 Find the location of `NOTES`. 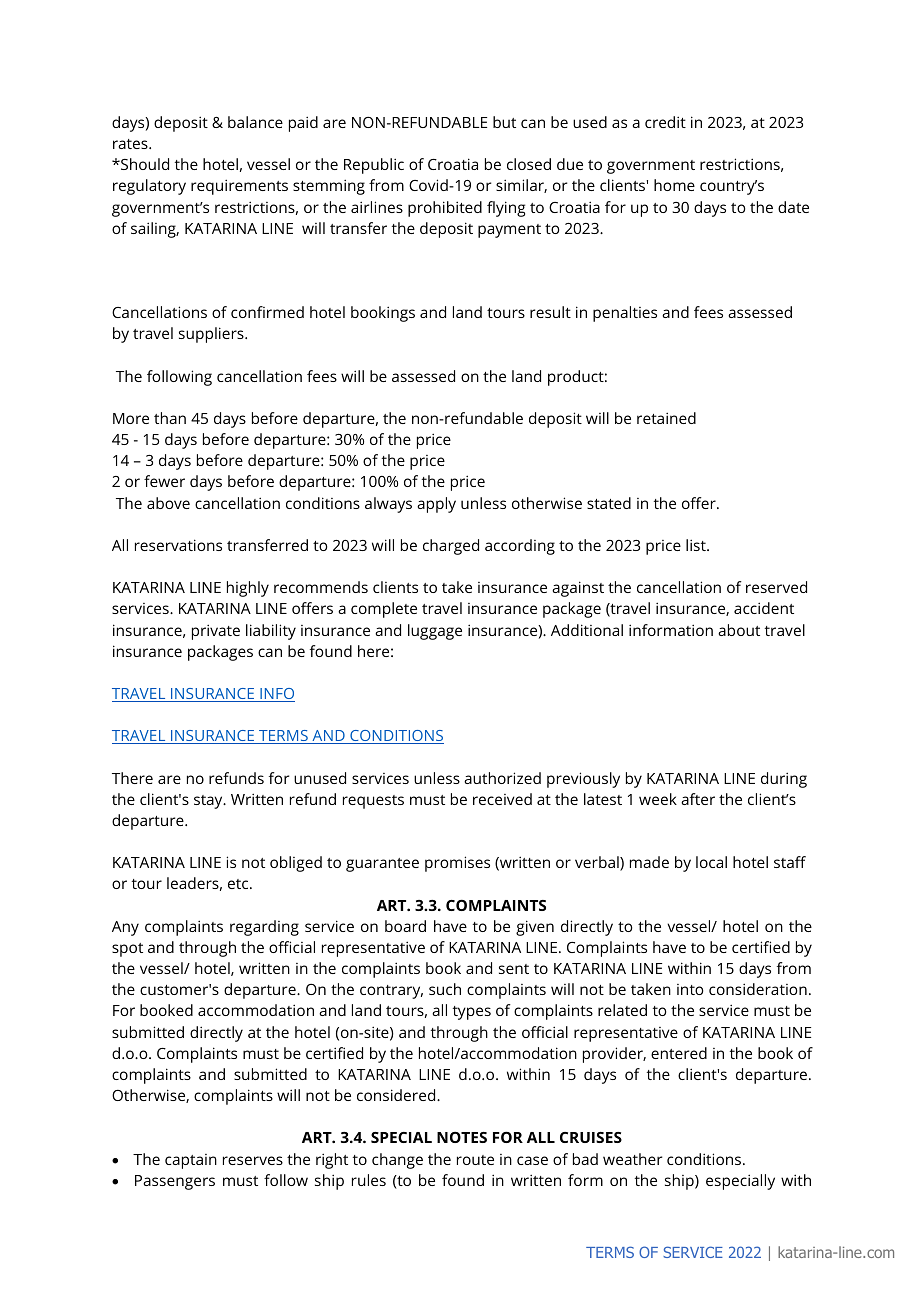

NOTES is located at coordinates (462, 1137).
